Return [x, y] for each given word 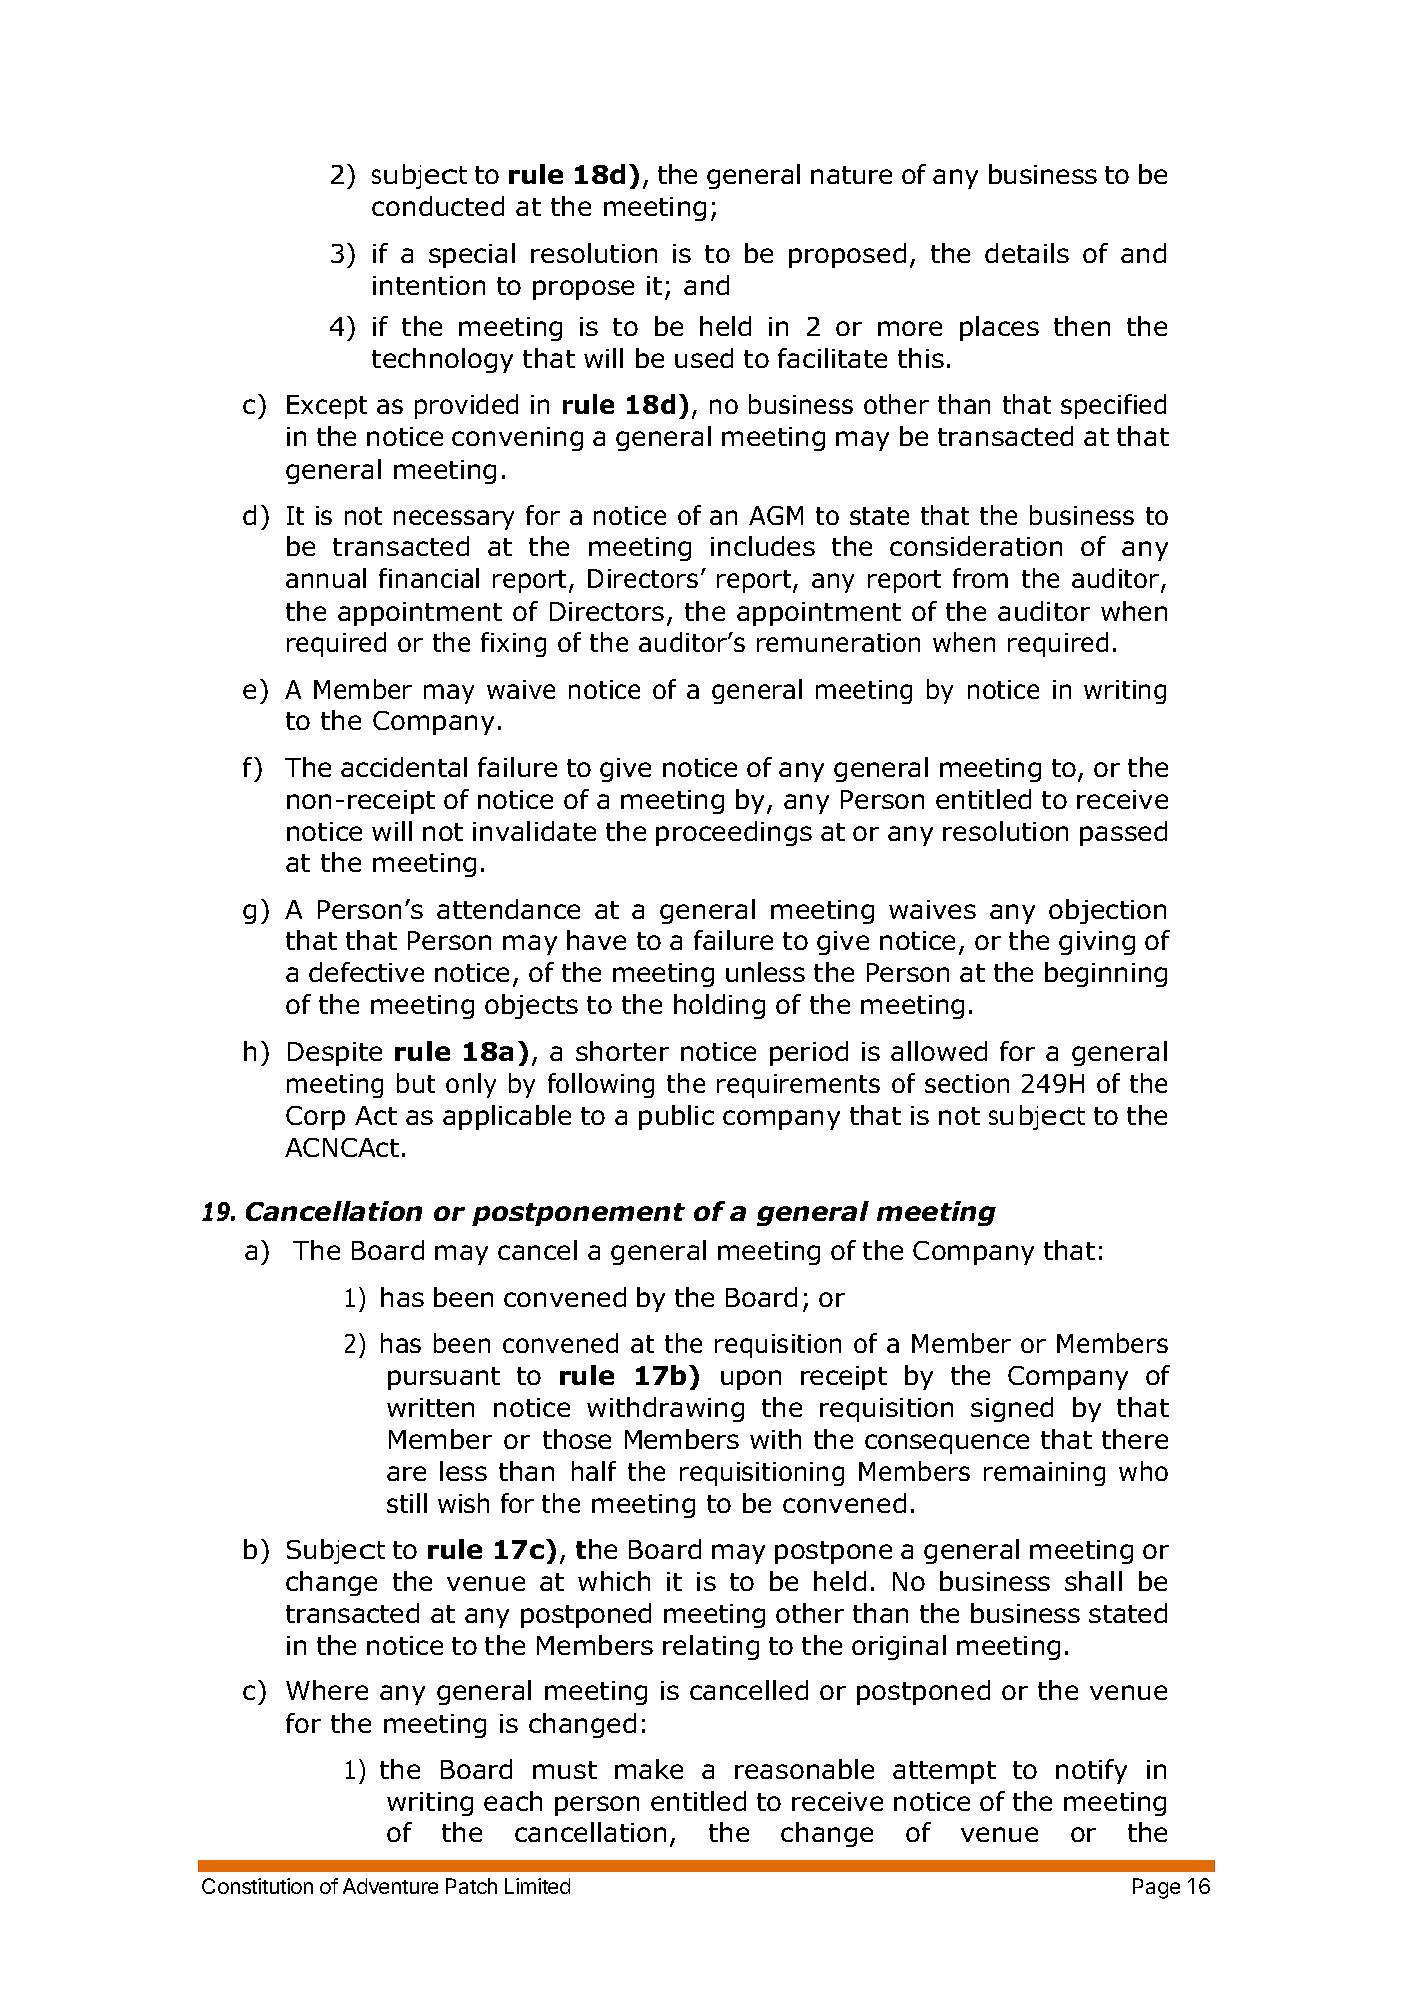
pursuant [444, 1378]
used [704, 358]
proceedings [734, 833]
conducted [438, 206]
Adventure [390, 1886]
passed [1123, 833]
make [649, 1769]
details [1027, 253]
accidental [404, 767]
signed [1012, 1409]
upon [751, 1380]
